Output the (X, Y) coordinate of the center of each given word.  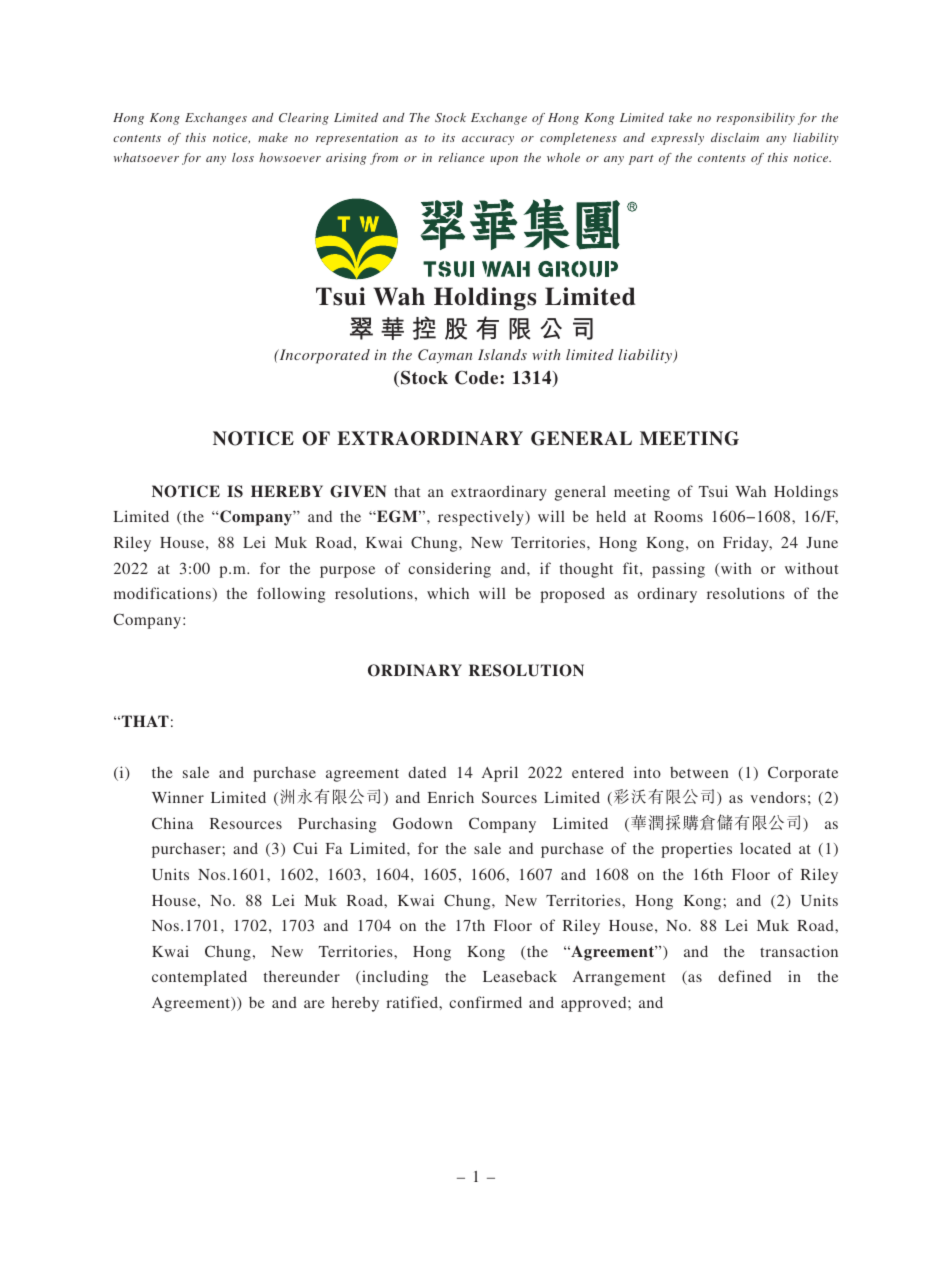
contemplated (199, 978)
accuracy (488, 140)
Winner (178, 797)
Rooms (678, 516)
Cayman (445, 356)
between (699, 772)
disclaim (735, 137)
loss (243, 157)
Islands (502, 354)
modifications (162, 593)
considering (449, 570)
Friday (747, 544)
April (500, 774)
